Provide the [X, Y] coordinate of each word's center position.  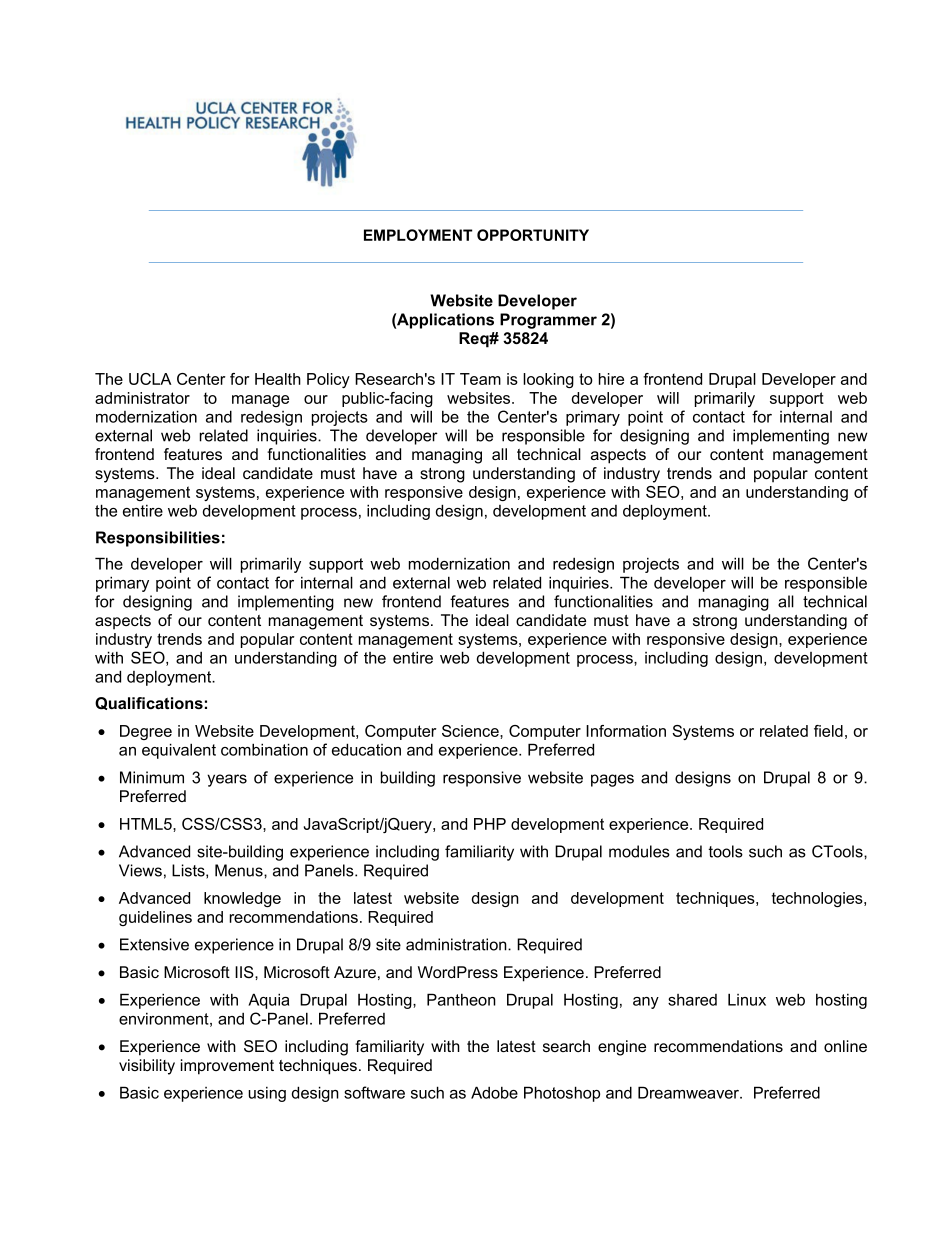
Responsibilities [158, 539]
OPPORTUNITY [533, 235]
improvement [227, 1067]
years [227, 780]
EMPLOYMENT [418, 235]
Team [480, 379]
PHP [490, 824]
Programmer [548, 321]
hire [611, 379]
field [828, 731]
